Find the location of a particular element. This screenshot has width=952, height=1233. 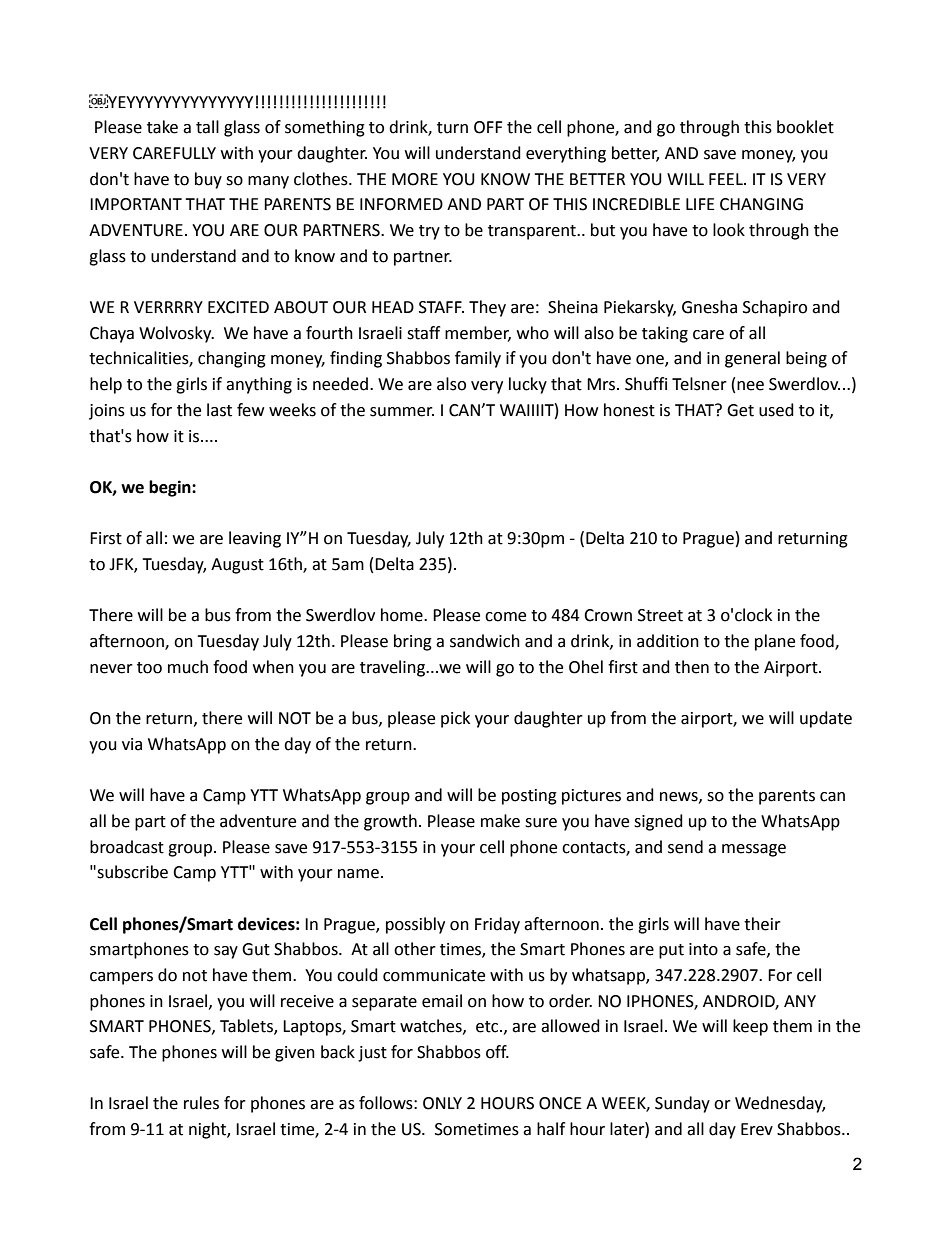

rules is located at coordinates (201, 1103).
